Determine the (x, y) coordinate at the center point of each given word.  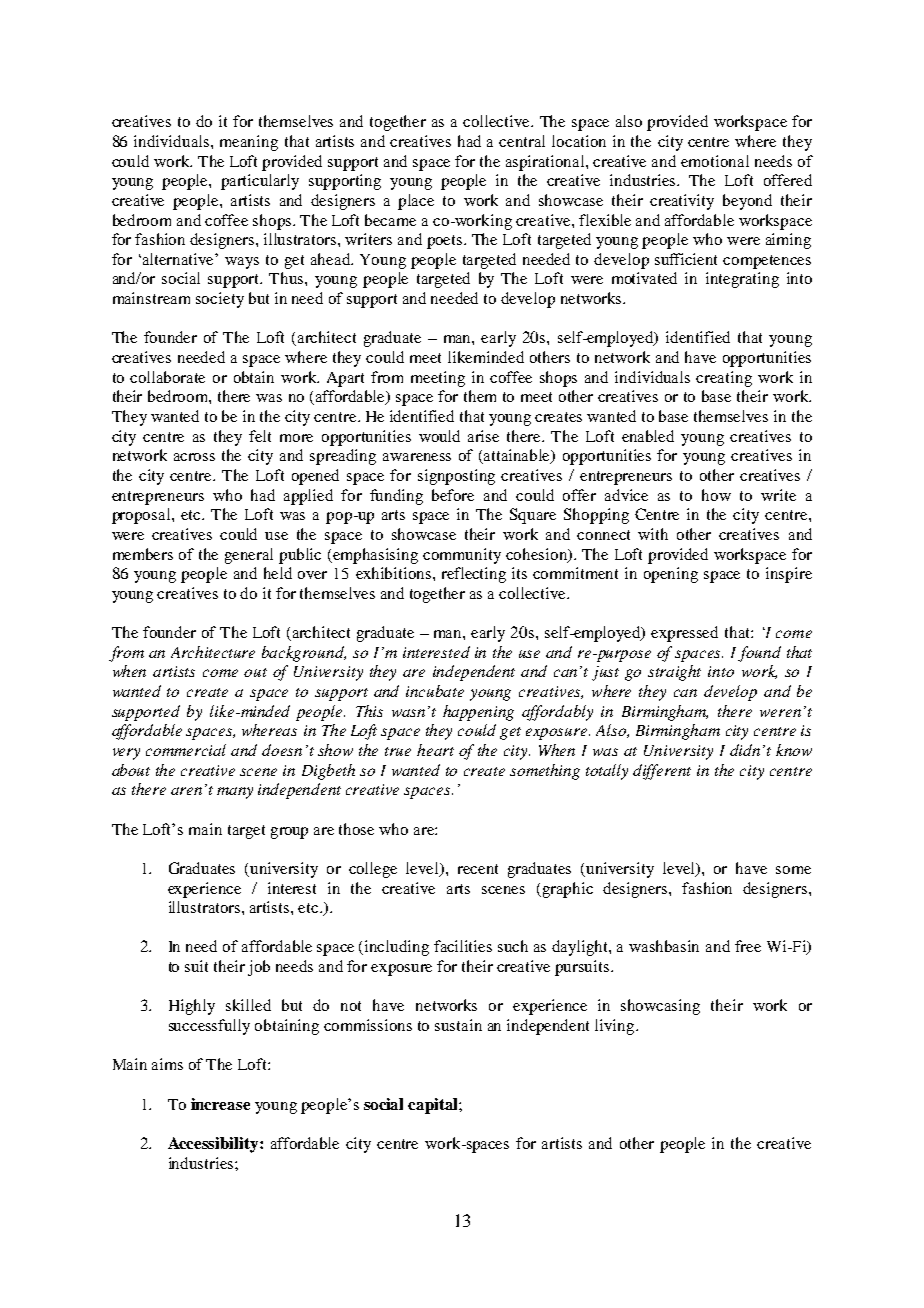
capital (434, 1106)
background (304, 654)
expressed (684, 634)
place (416, 202)
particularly (260, 182)
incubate (435, 691)
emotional (715, 161)
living (616, 1027)
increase (220, 1104)
